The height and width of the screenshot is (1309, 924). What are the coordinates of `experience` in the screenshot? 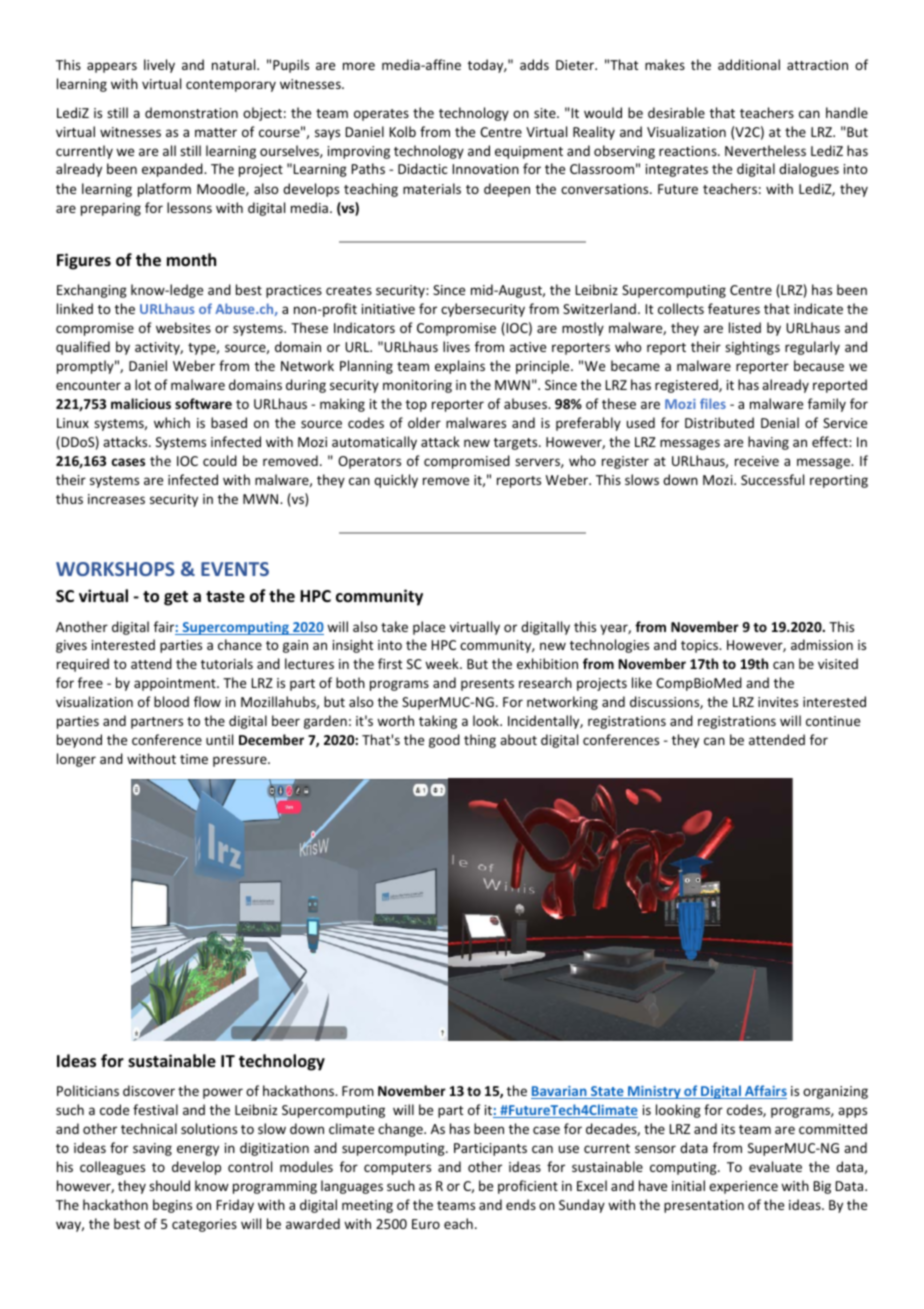 It's located at (743, 1187).
